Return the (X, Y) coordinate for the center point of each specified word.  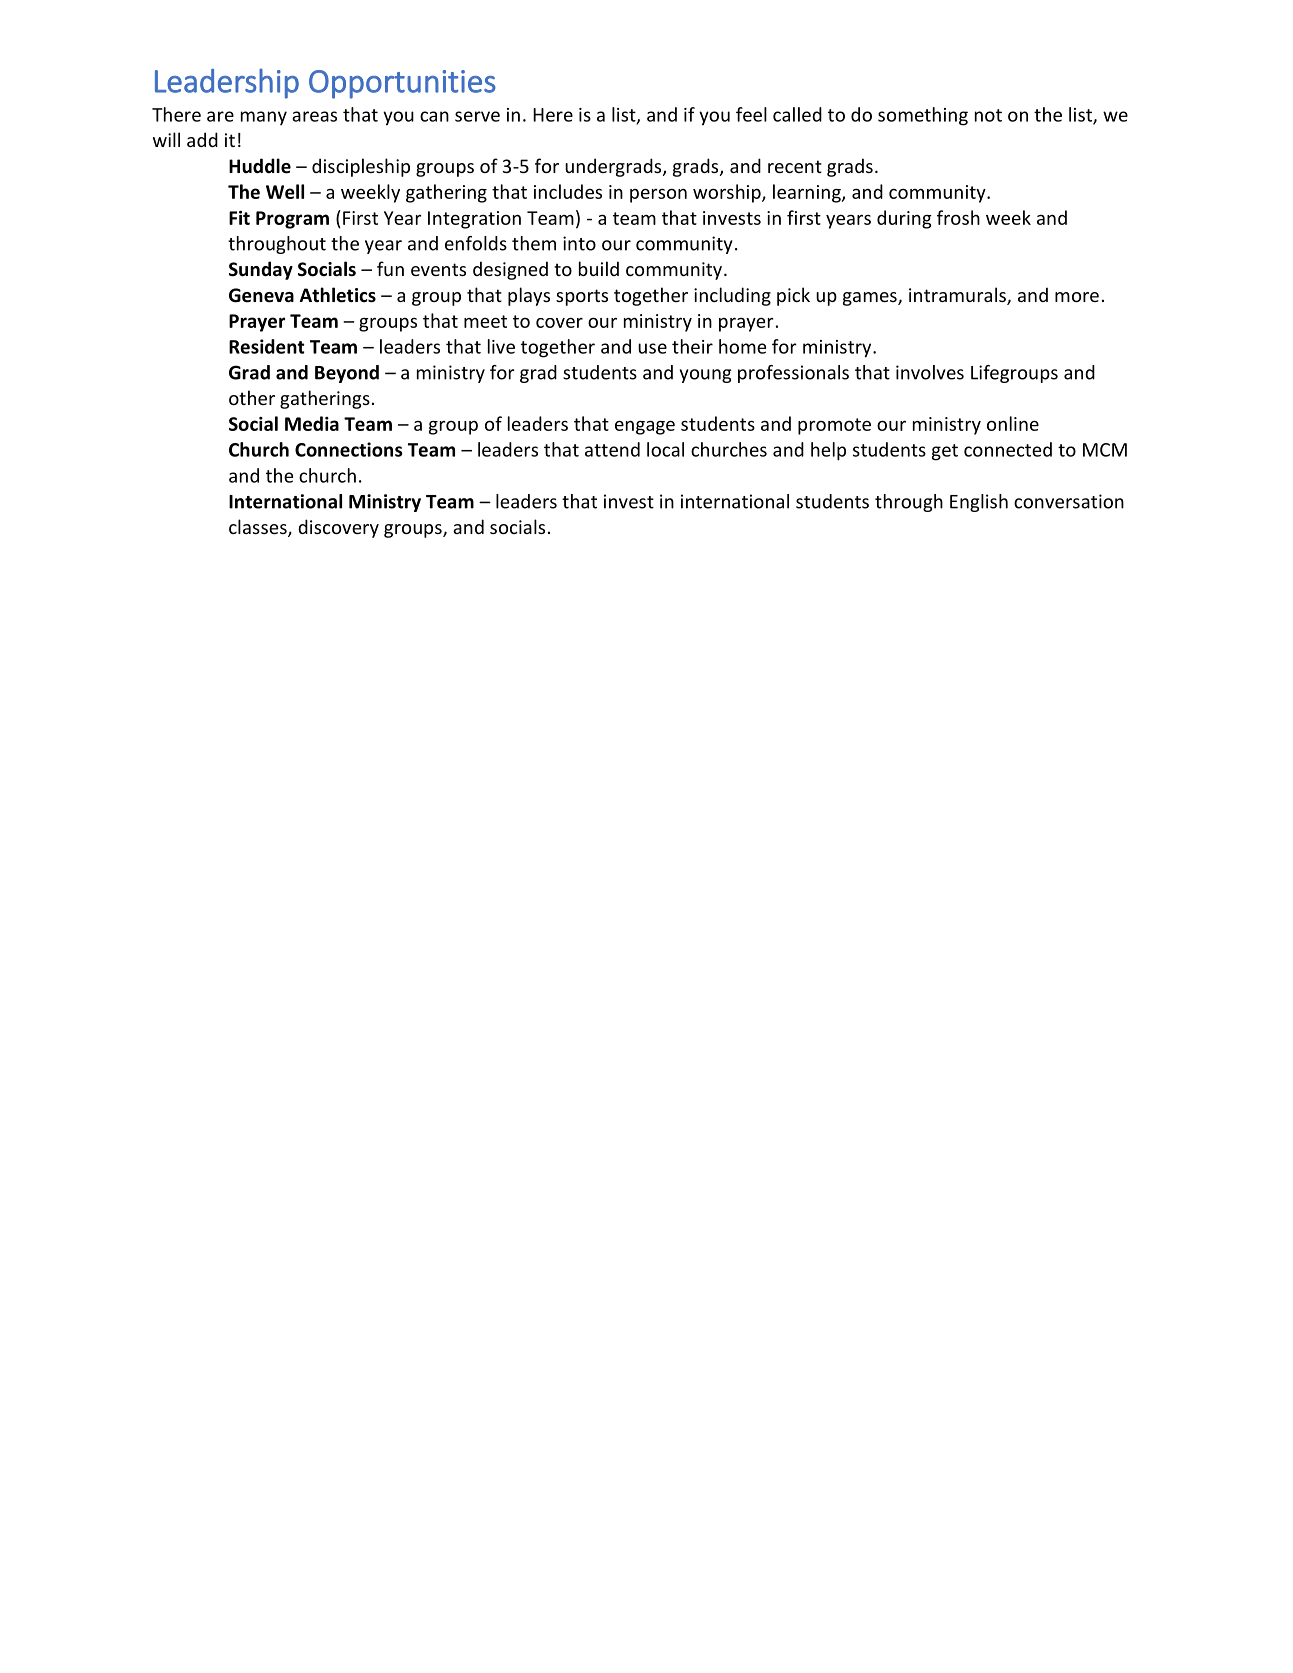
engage (645, 427)
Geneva (261, 295)
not (988, 115)
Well (285, 191)
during (904, 219)
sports (582, 297)
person (658, 195)
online (1013, 423)
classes (259, 528)
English (979, 503)
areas (314, 116)
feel (751, 114)
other (252, 397)
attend (612, 449)
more (1077, 297)
